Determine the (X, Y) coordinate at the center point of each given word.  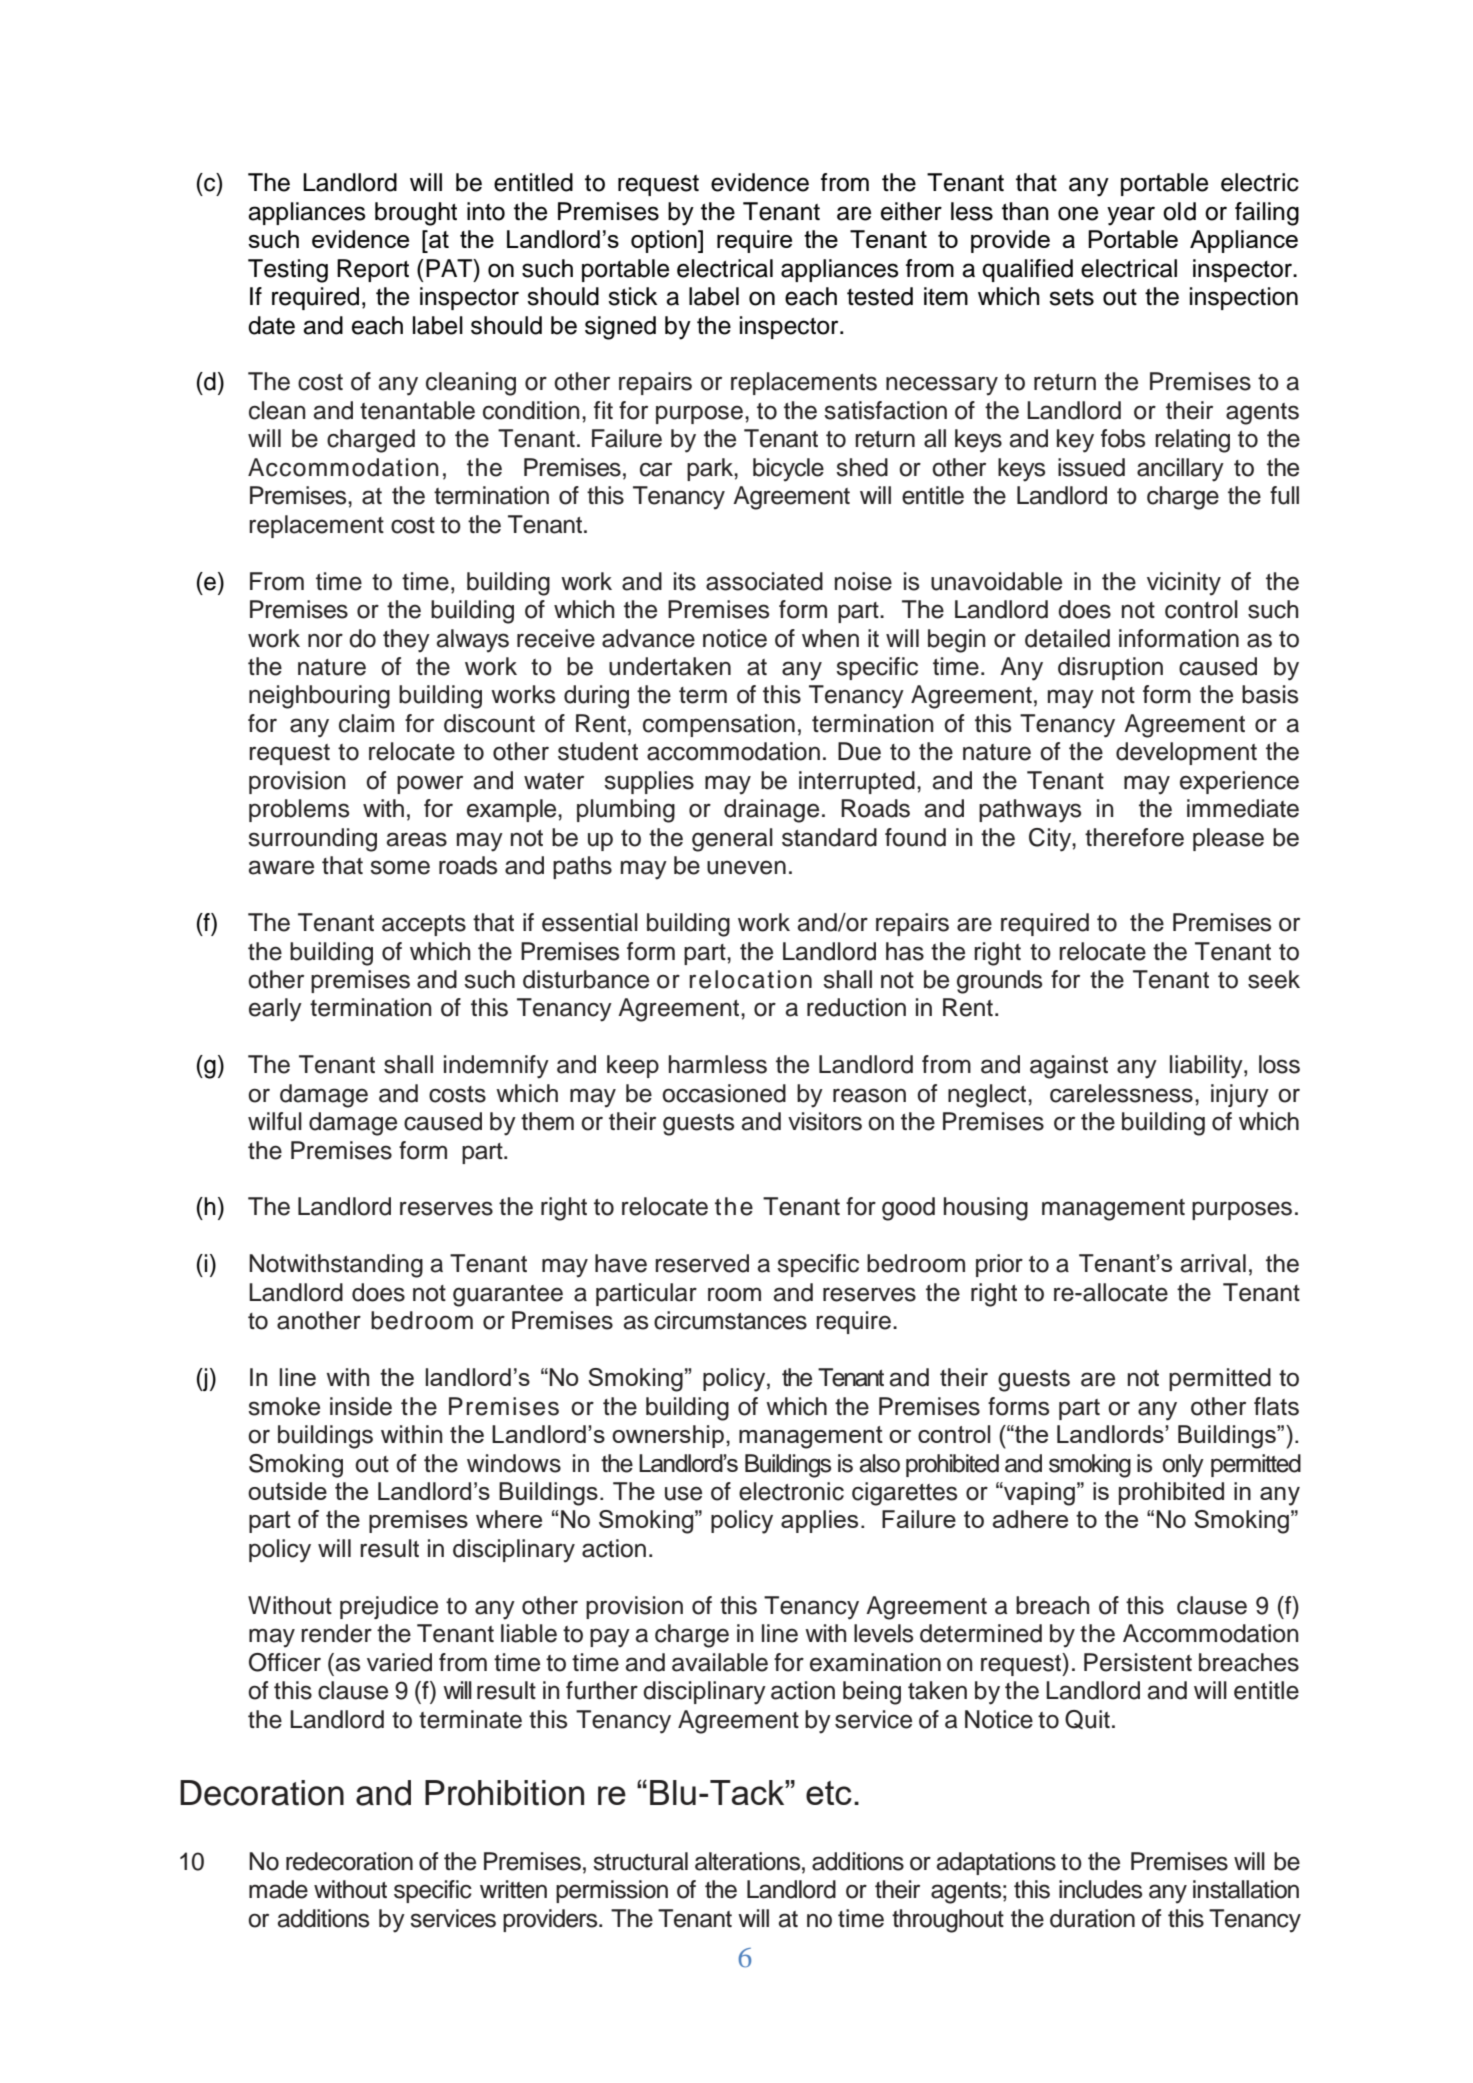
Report (373, 270)
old (1179, 211)
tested (880, 296)
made (278, 1889)
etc (829, 1793)
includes (1100, 1889)
